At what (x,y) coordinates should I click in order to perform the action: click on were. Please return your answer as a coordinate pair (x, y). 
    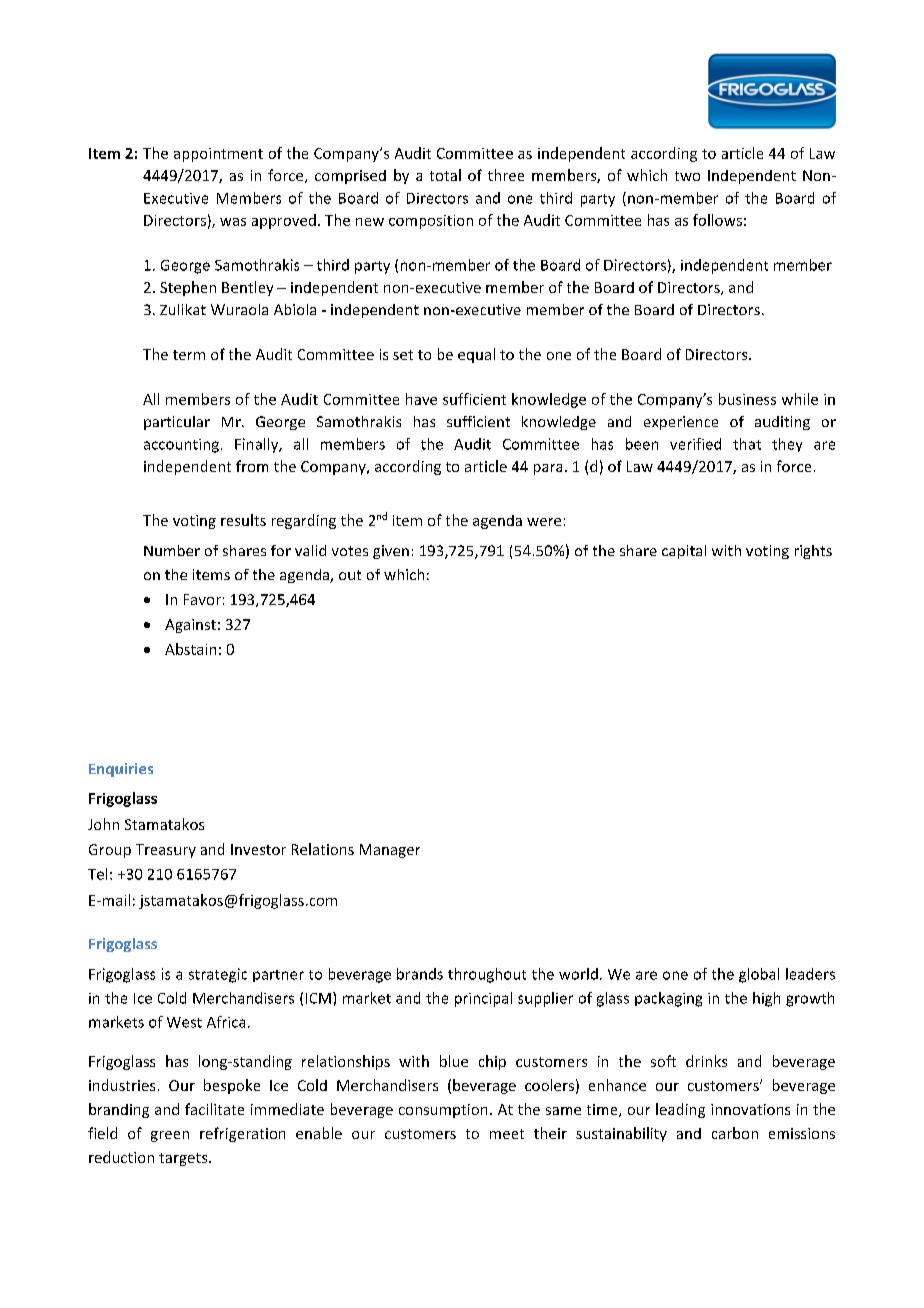
    Looking at the image, I should click on (544, 522).
